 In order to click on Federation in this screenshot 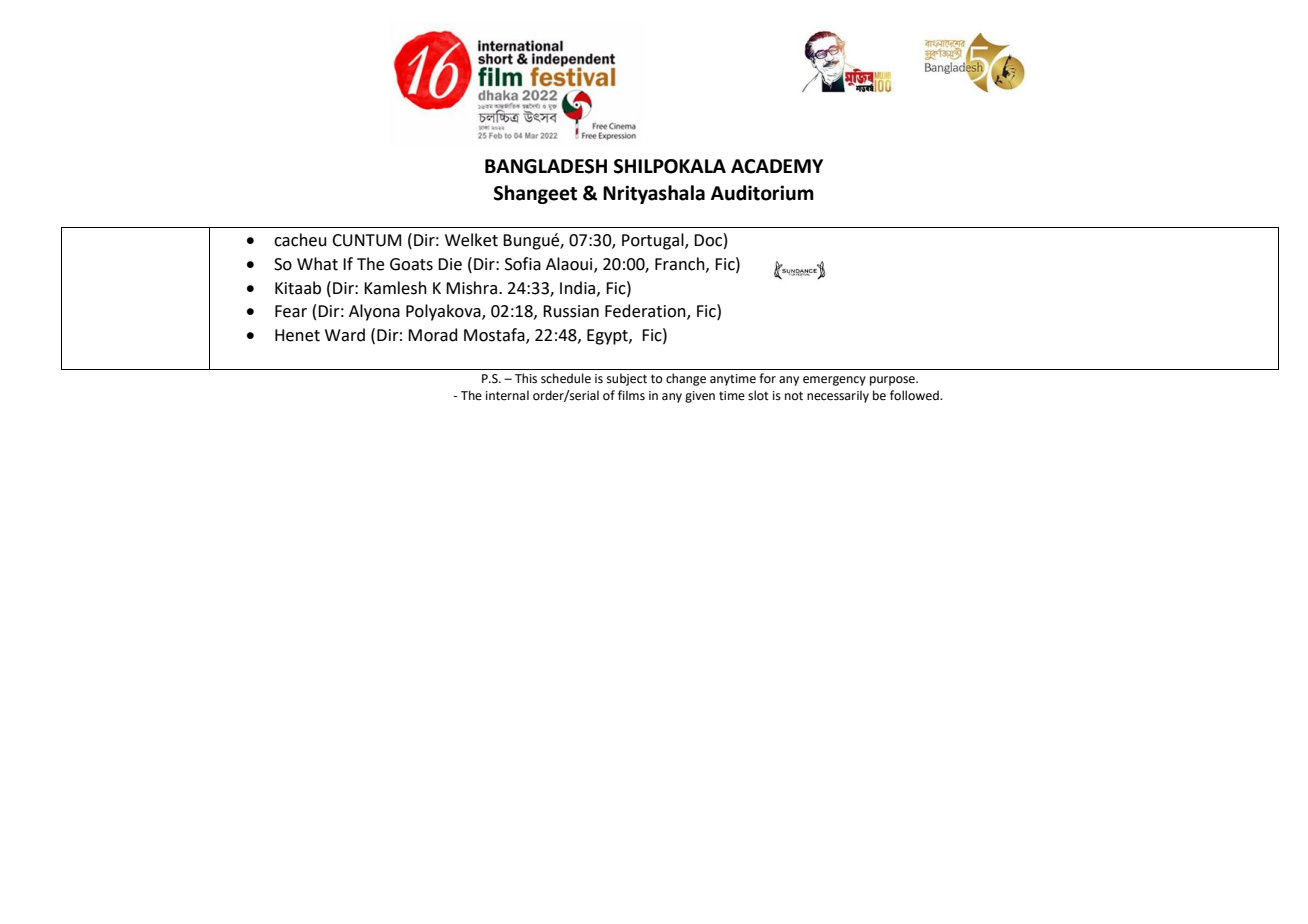, I will do `click(646, 312)`.
